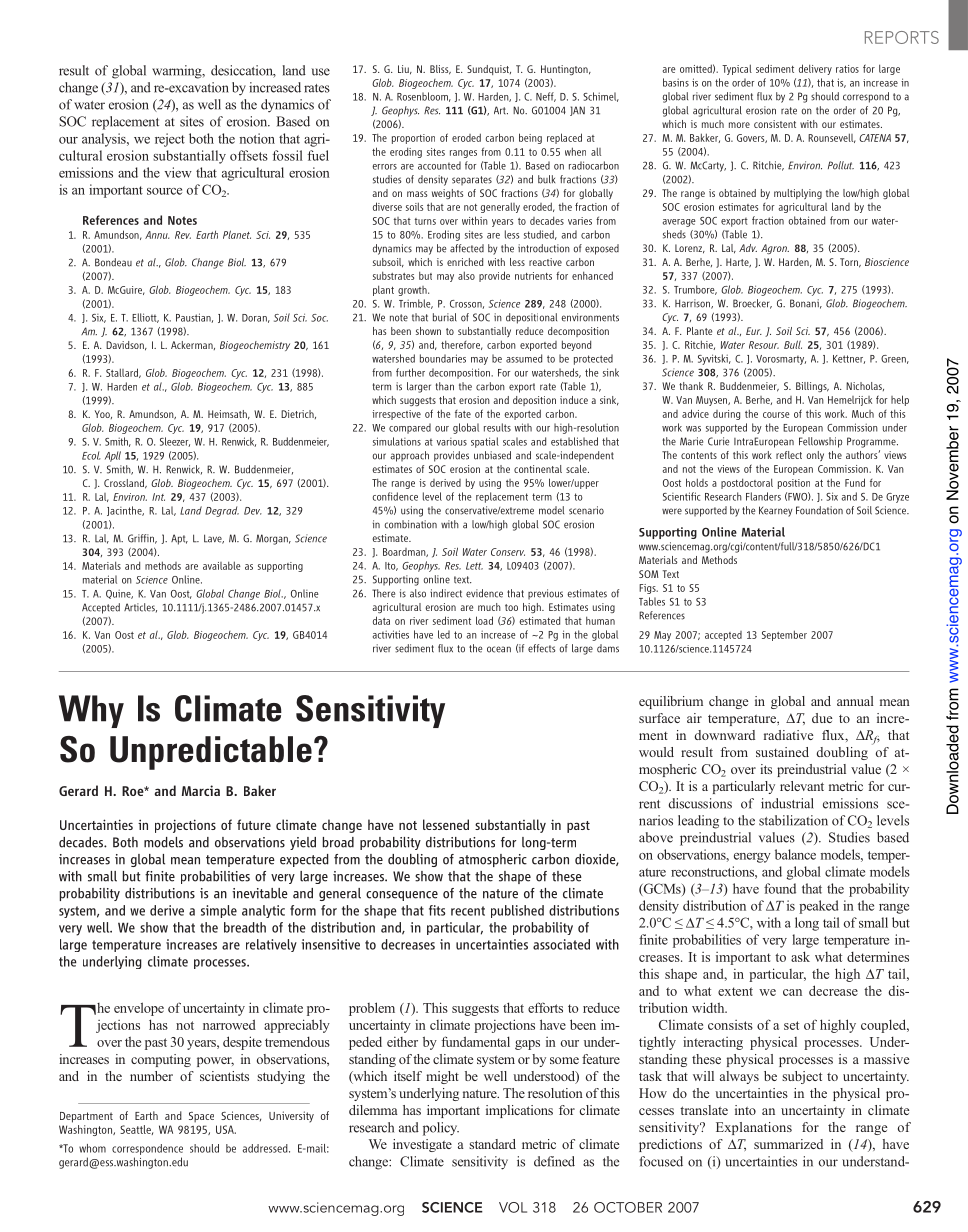 This screenshot has width=968, height=1232. Describe the element at coordinates (775, 511) in the screenshot. I see `Kearney` at that location.
